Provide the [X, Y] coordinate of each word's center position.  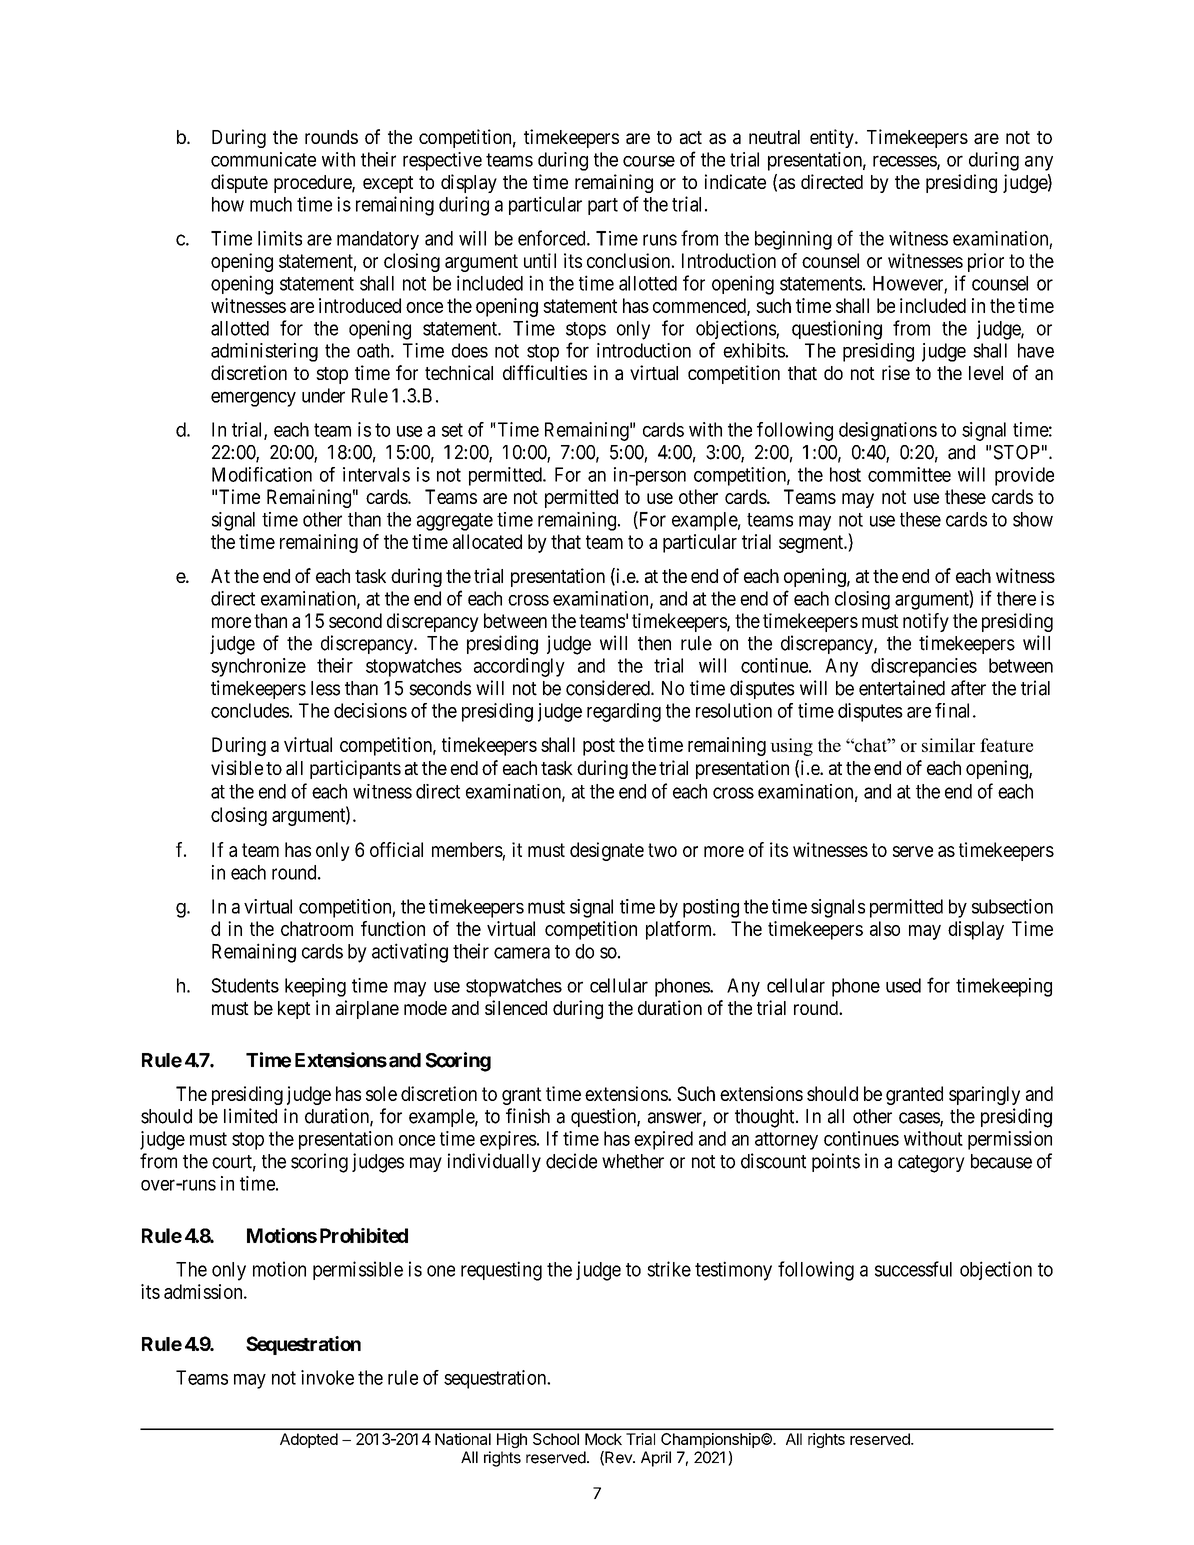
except [388, 184]
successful [913, 1269]
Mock [603, 1439]
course [649, 161]
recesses [905, 162]
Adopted [309, 1440]
